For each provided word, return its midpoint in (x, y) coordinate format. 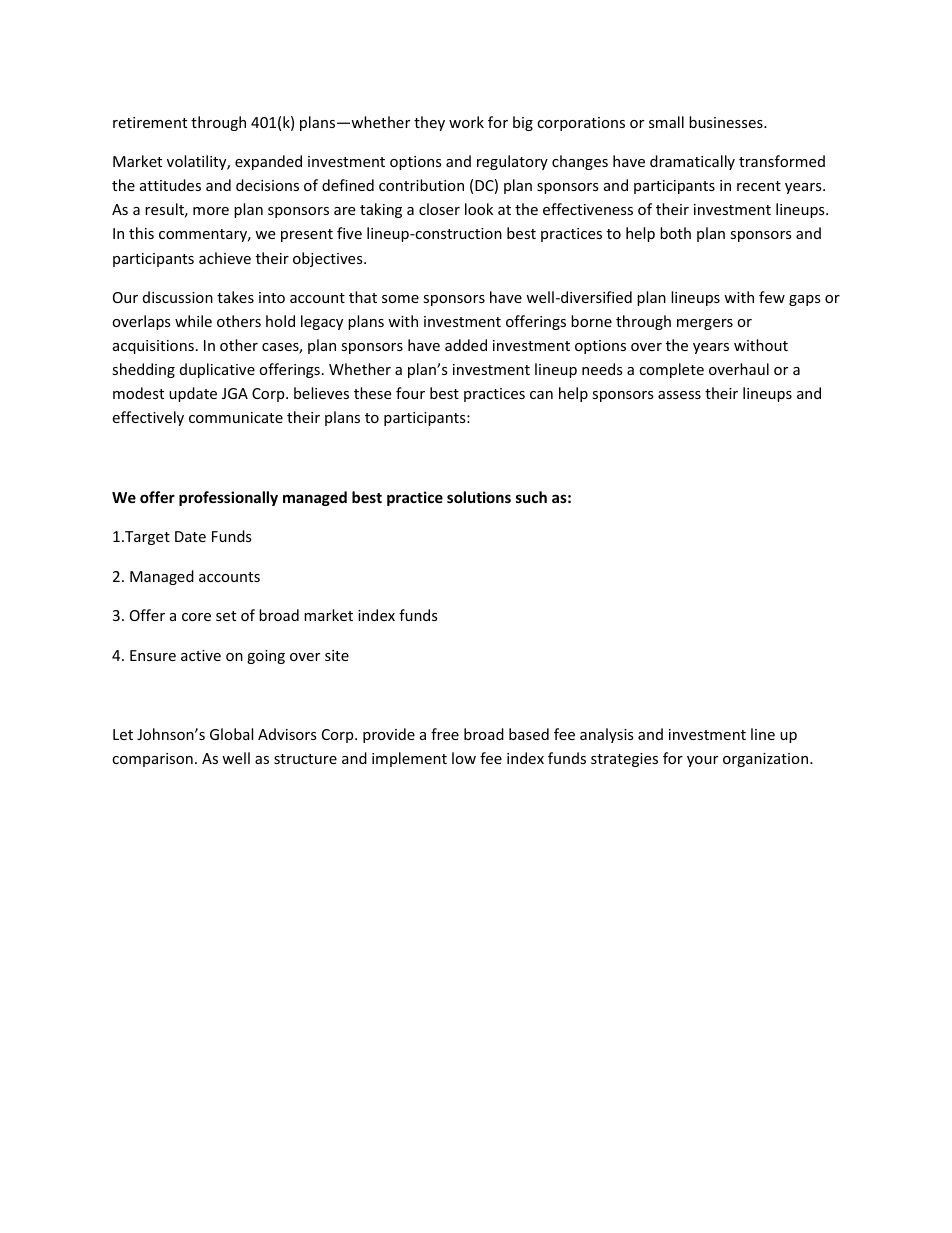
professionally (228, 498)
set (226, 616)
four (410, 393)
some (400, 299)
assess (679, 395)
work (466, 122)
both (675, 233)
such (531, 497)
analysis (607, 735)
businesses (727, 122)
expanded (268, 162)
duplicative (217, 370)
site (337, 655)
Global (231, 734)
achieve (225, 258)
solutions (479, 497)
